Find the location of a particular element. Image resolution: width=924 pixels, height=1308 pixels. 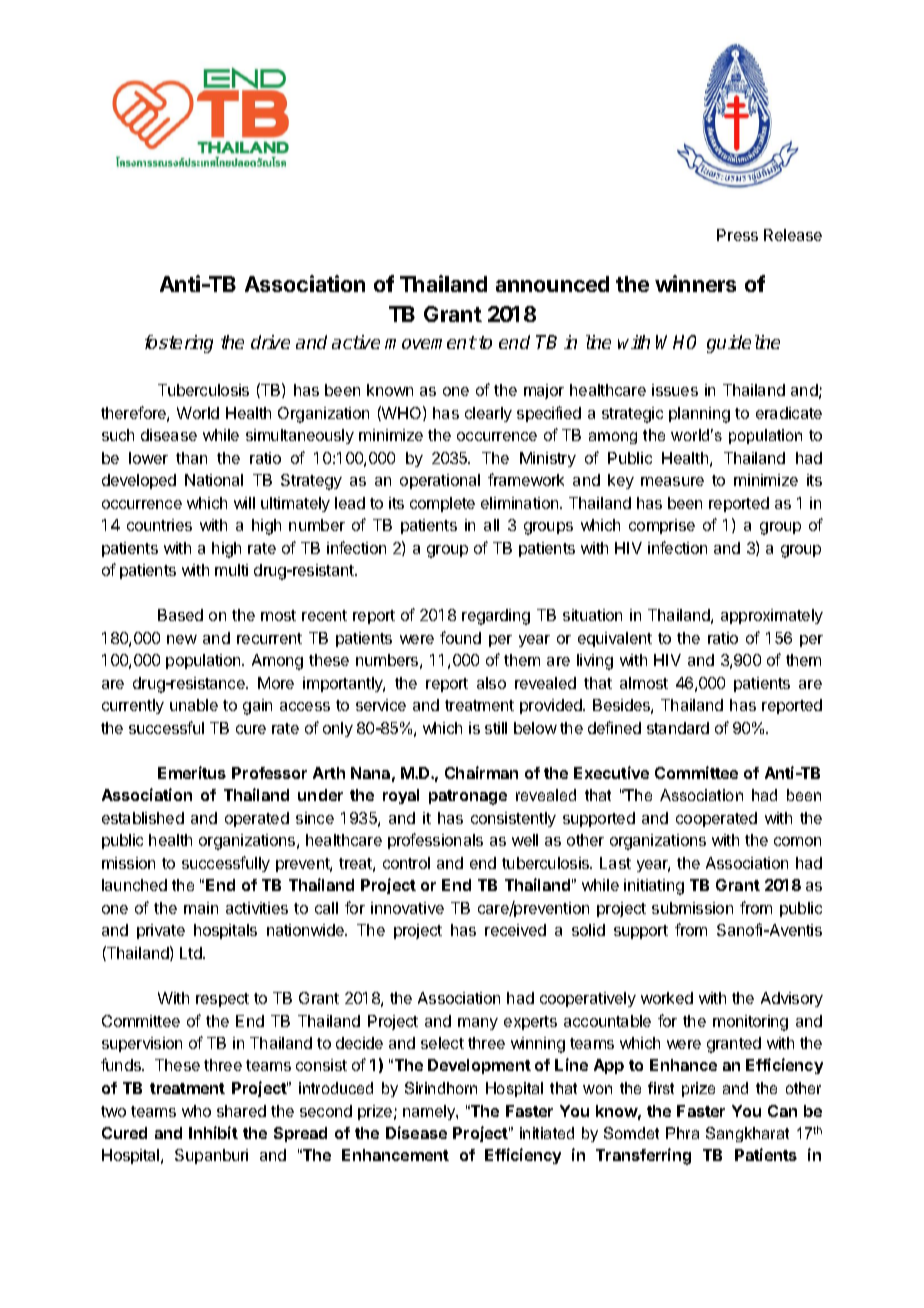

announced is located at coordinates (552, 284).
